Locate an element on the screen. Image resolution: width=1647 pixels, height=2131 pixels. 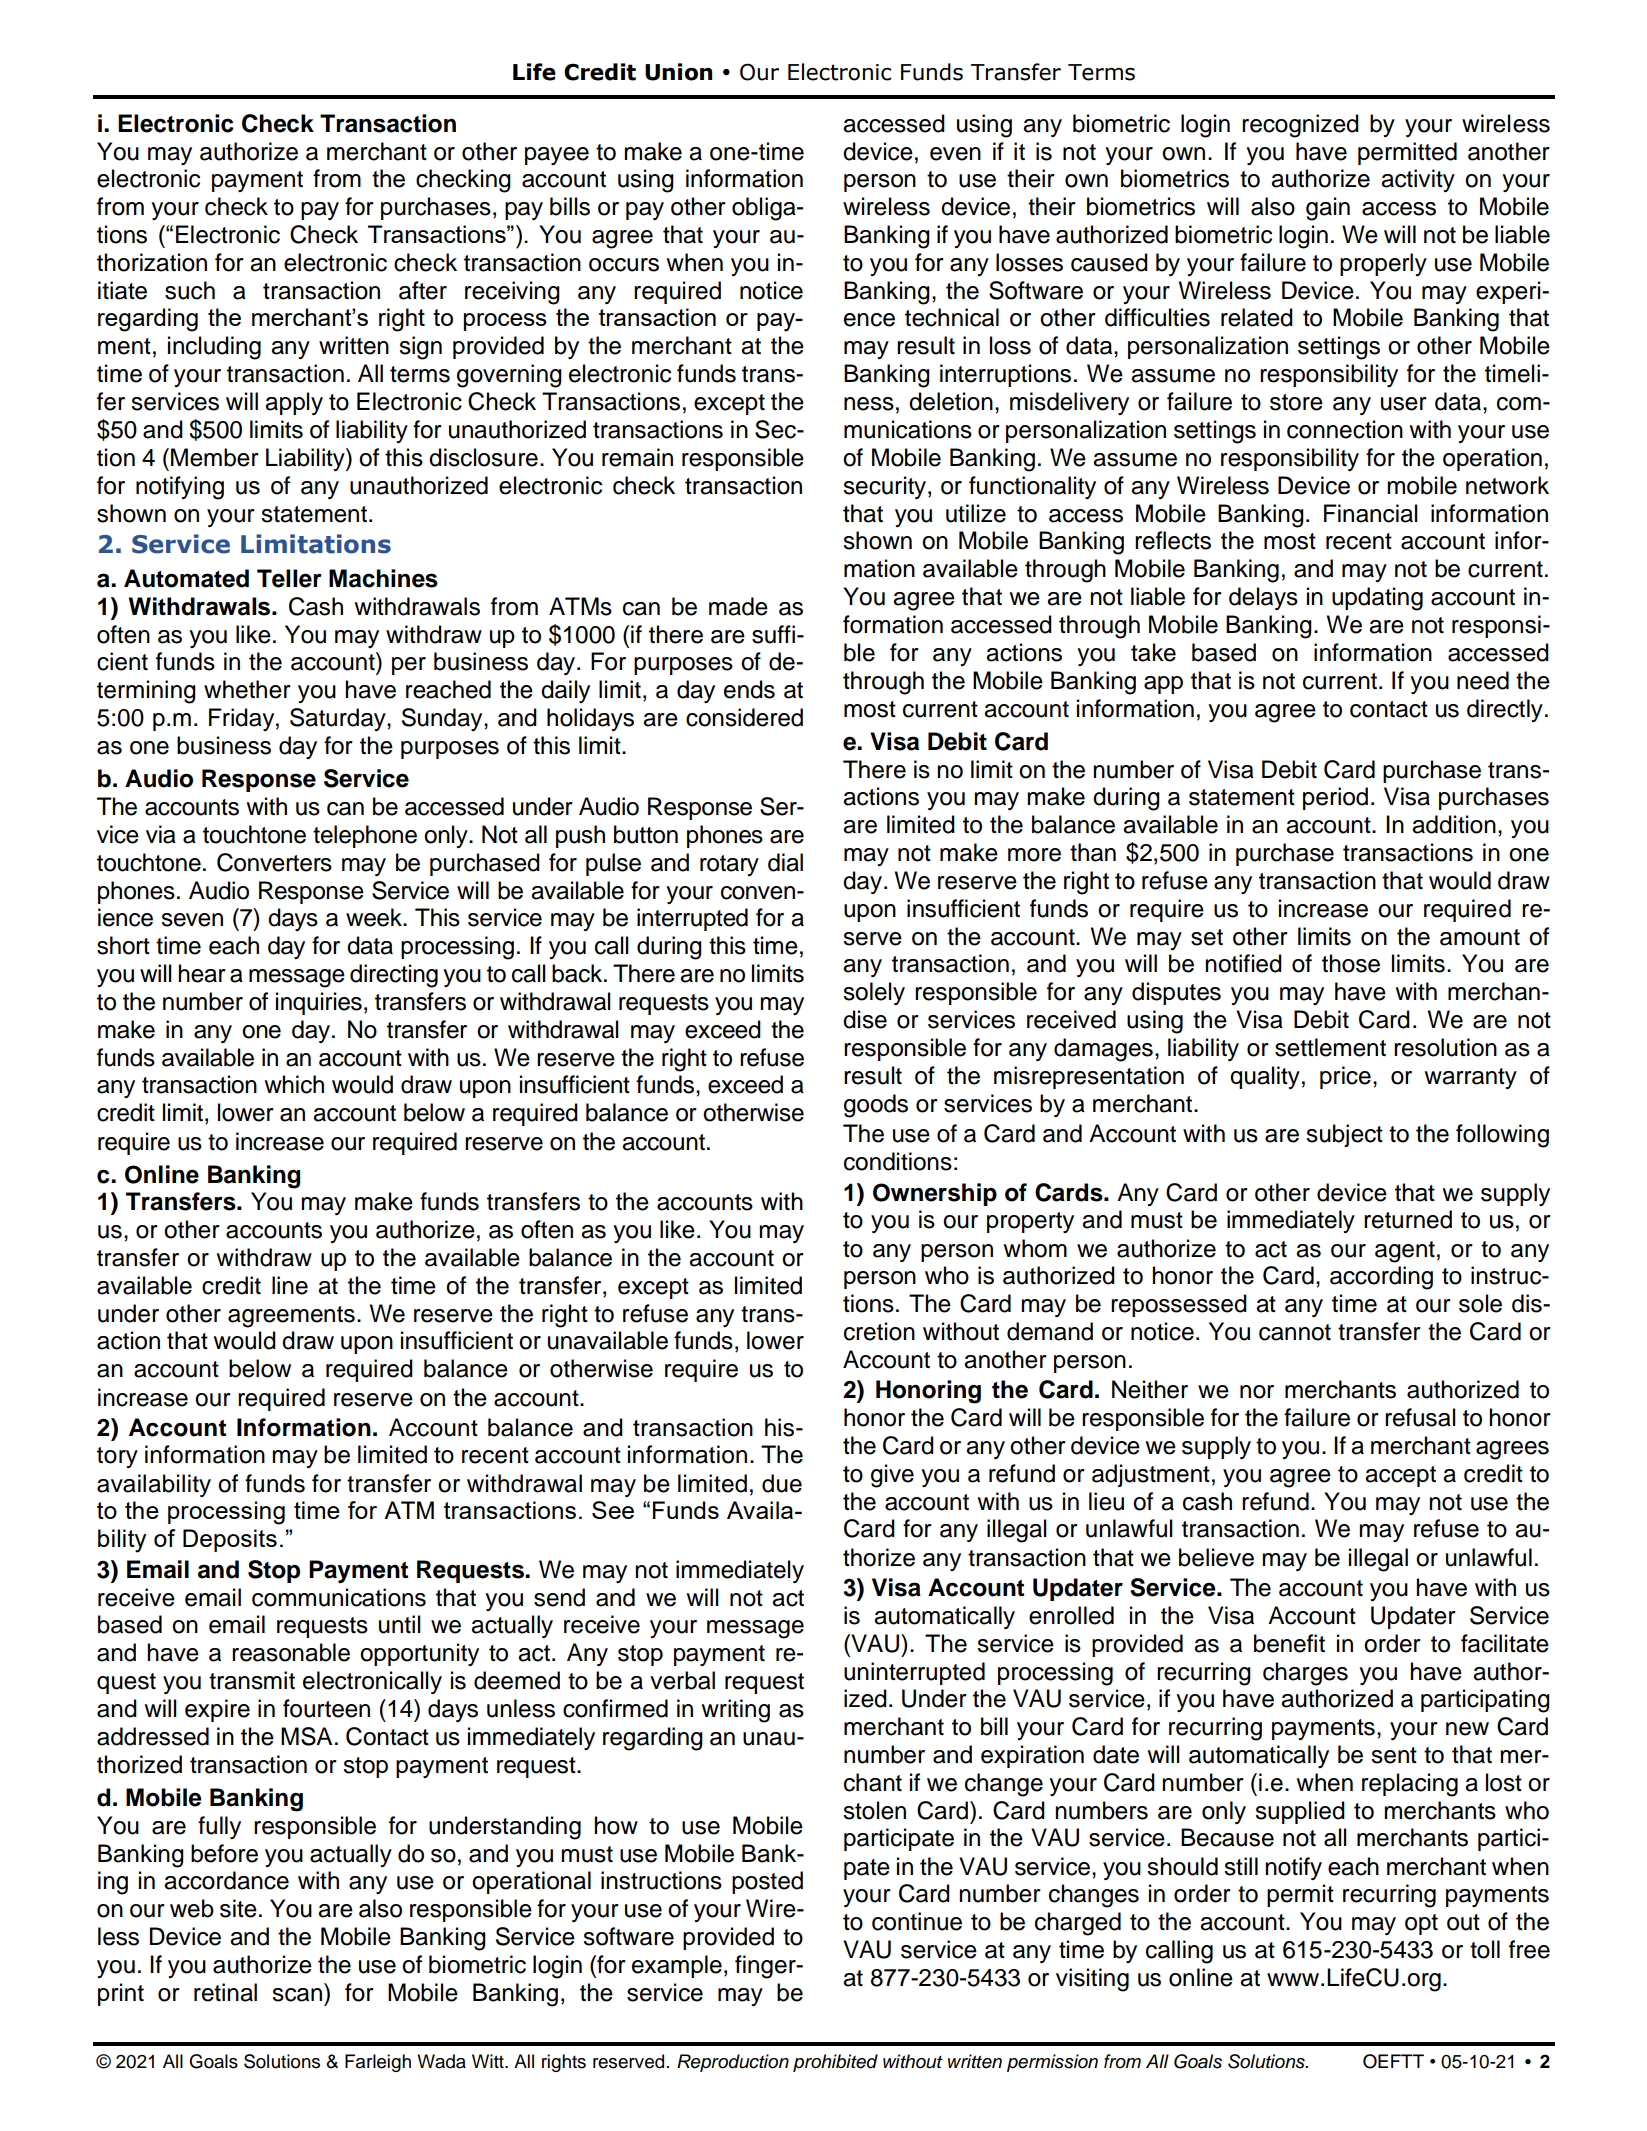
Converters is located at coordinates (274, 862).
